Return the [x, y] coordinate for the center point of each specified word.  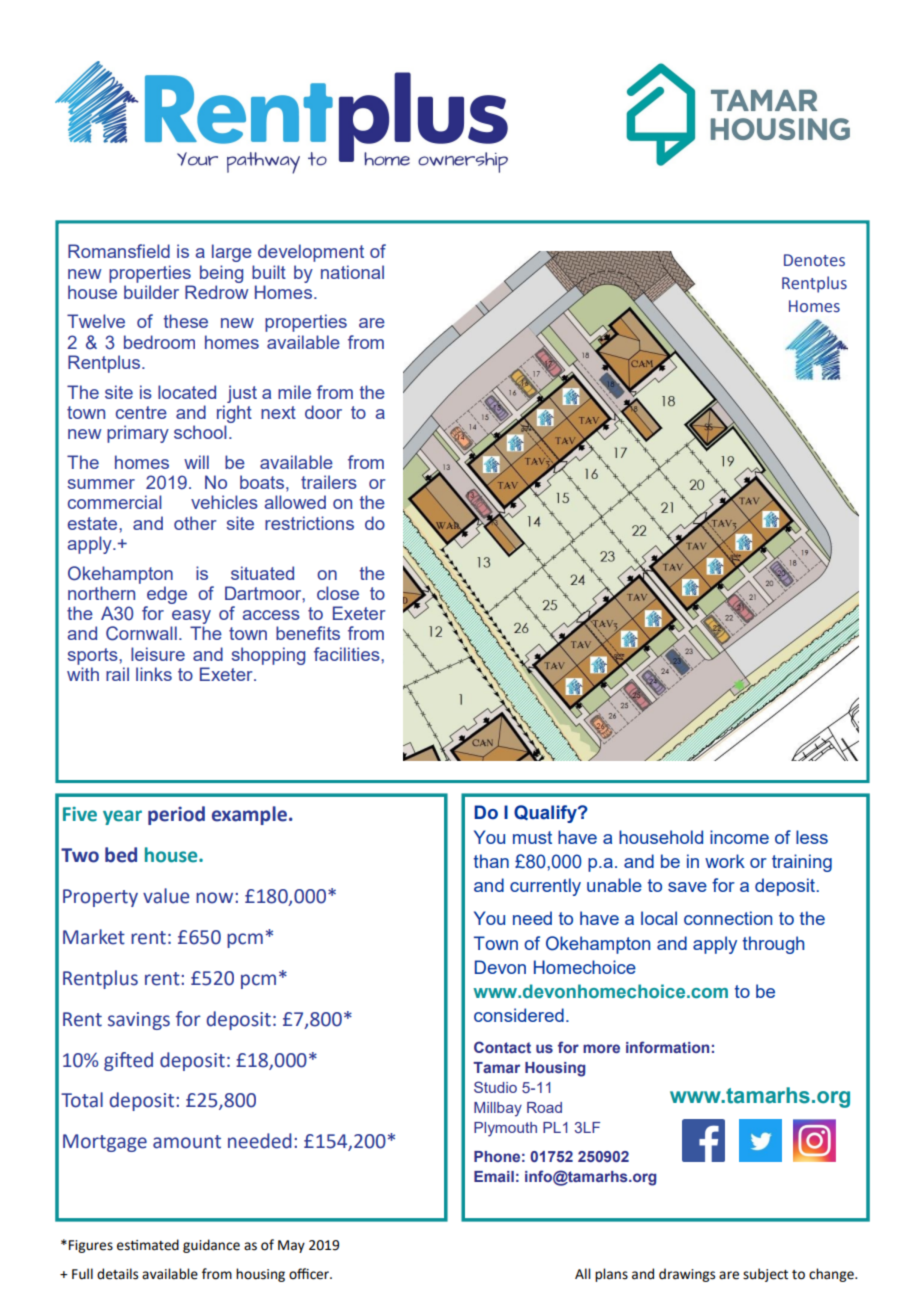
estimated [148, 1245]
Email [494, 1176]
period [176, 815]
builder [151, 292]
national [352, 272]
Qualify [546, 814]
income [739, 837]
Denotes [814, 260]
